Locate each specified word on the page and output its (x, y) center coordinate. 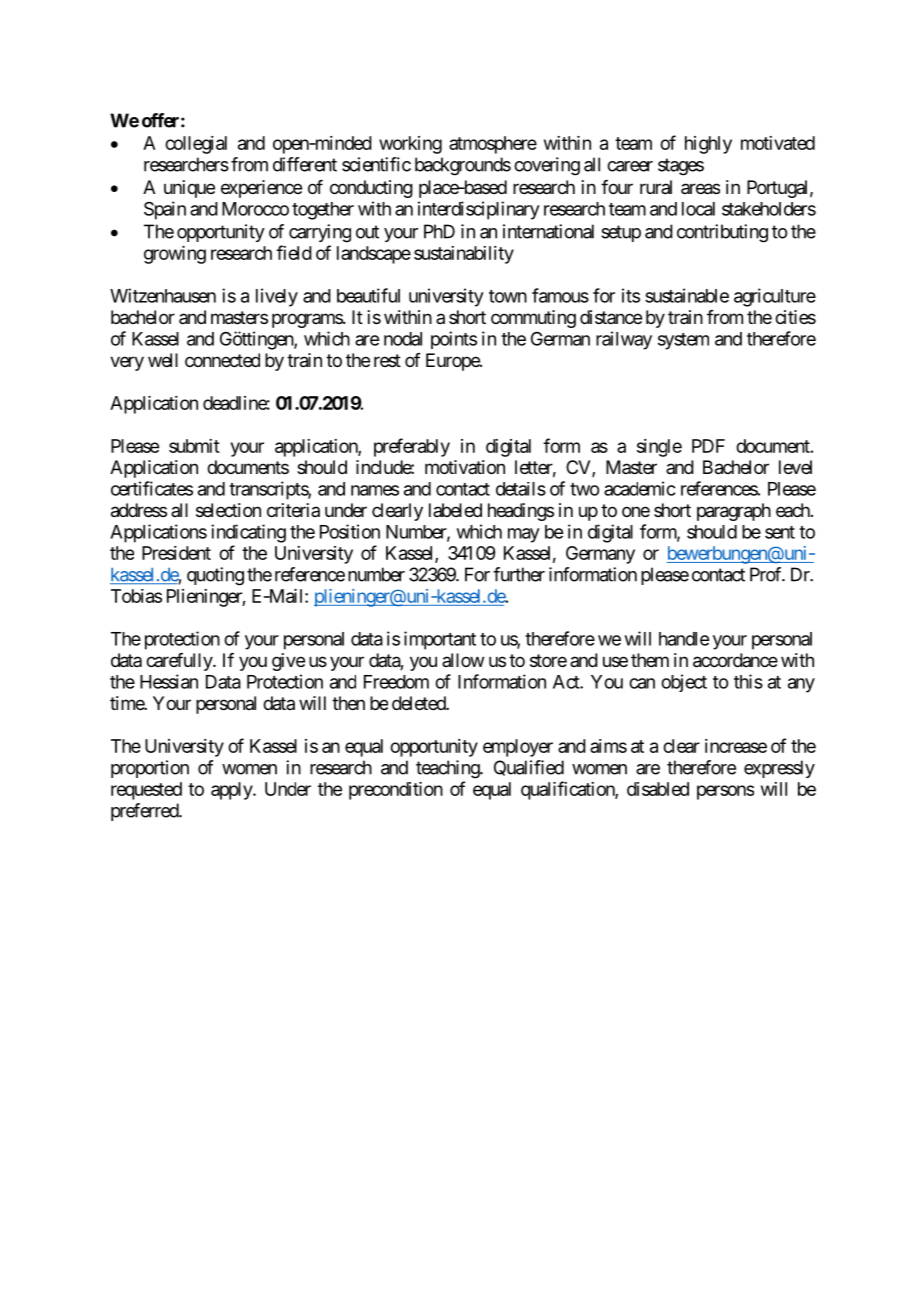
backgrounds (463, 166)
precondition (396, 791)
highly (708, 145)
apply (232, 791)
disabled (658, 789)
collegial (196, 145)
